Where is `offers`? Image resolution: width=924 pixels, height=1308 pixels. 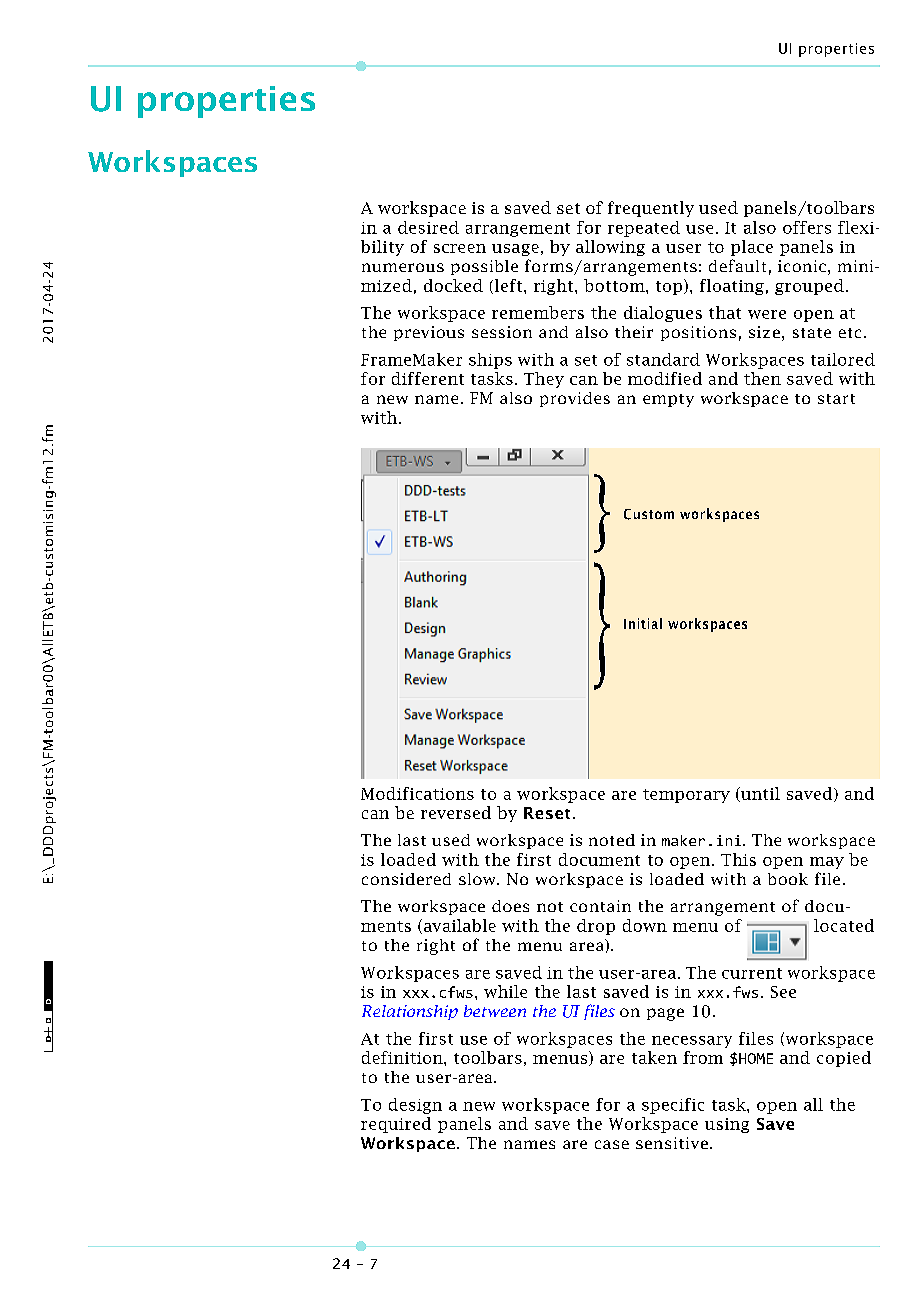 offers is located at coordinates (807, 227).
